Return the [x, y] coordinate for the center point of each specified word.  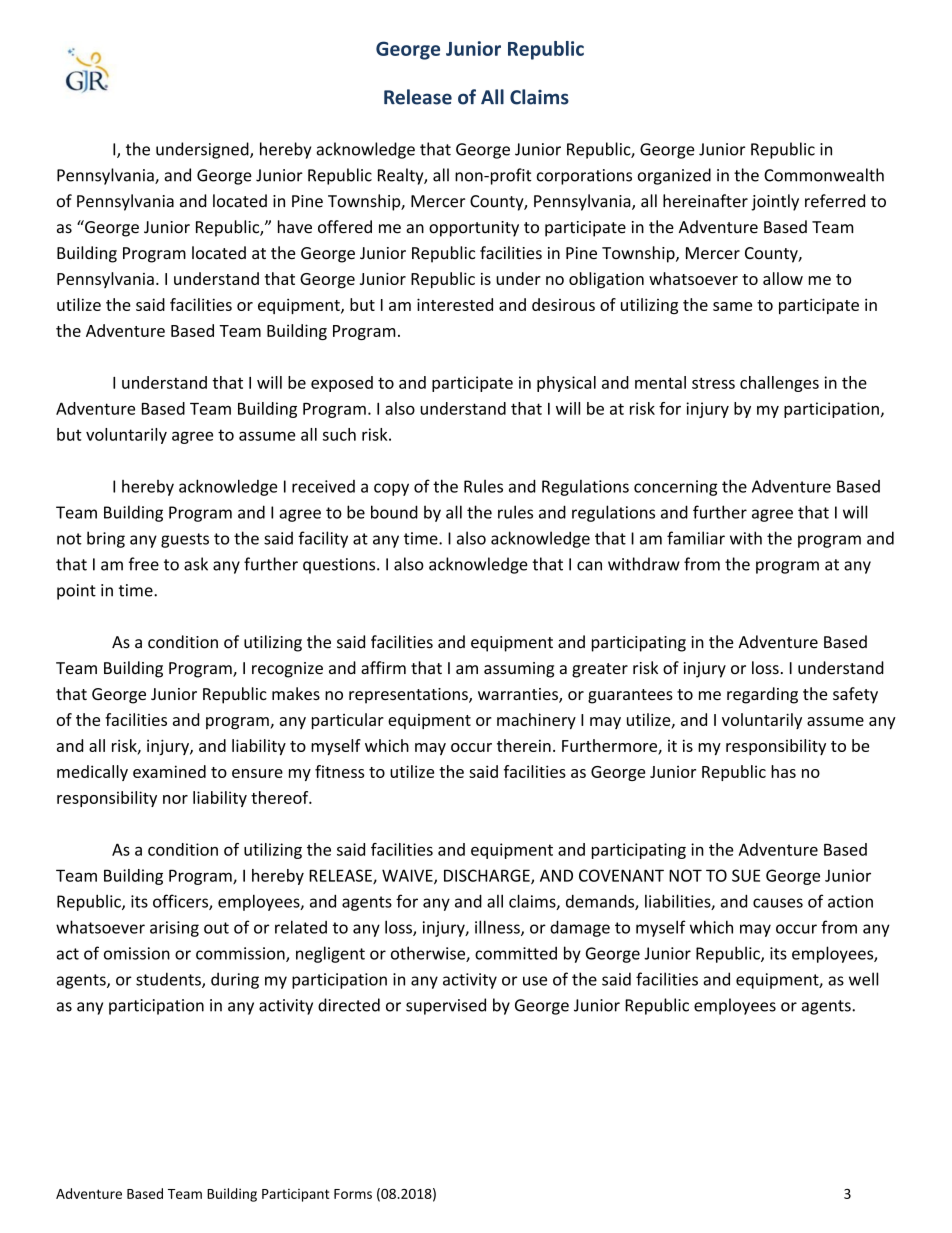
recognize [287, 670]
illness [498, 928]
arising [174, 929]
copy [391, 489]
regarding [762, 695]
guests [185, 540]
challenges [779, 384]
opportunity [474, 229]
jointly [775, 202]
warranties [519, 695]
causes [778, 903]
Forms [353, 1194]
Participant [295, 1195]
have [295, 227]
